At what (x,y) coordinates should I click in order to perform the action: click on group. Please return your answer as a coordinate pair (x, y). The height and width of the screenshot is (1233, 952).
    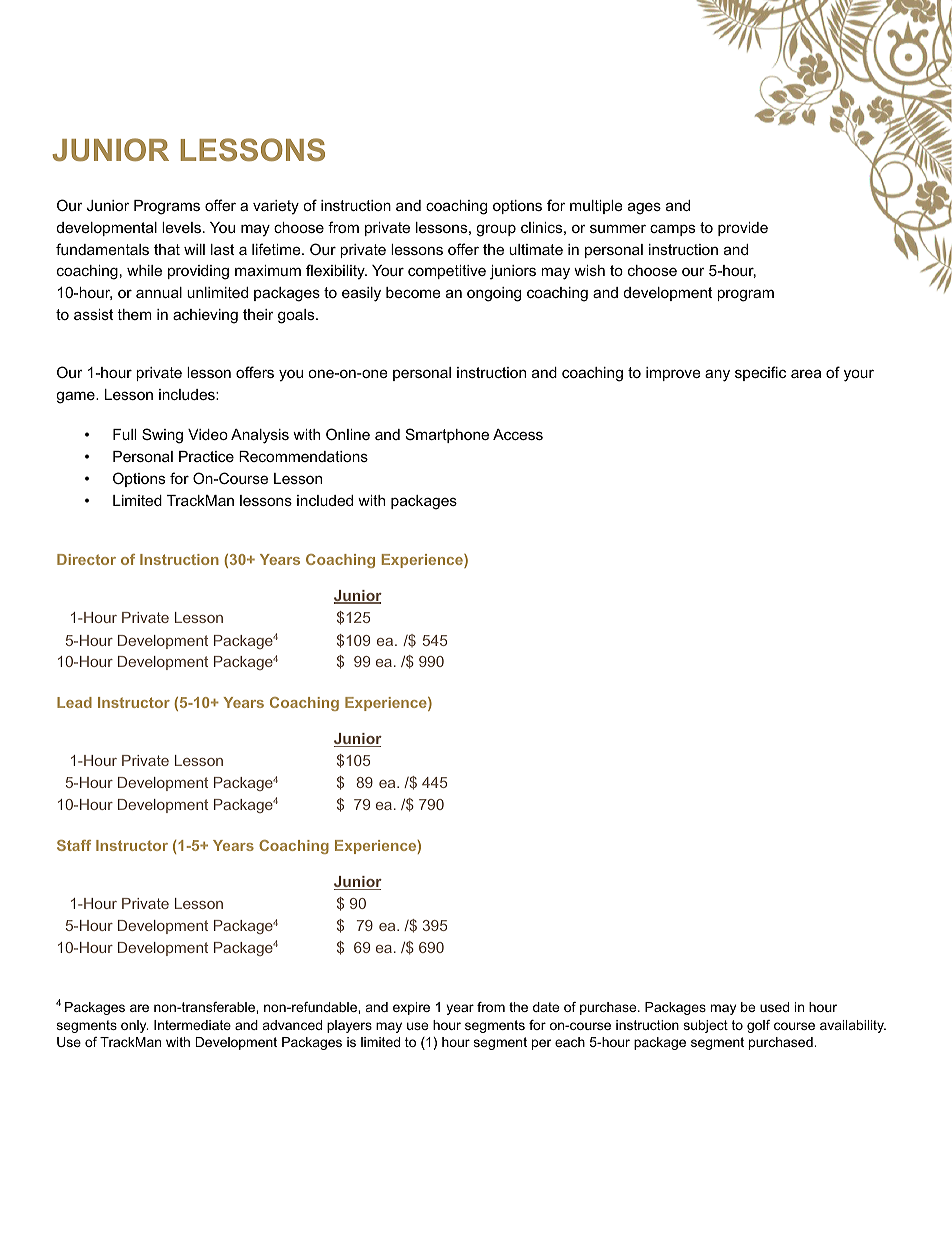
    Looking at the image, I should click on (496, 230).
